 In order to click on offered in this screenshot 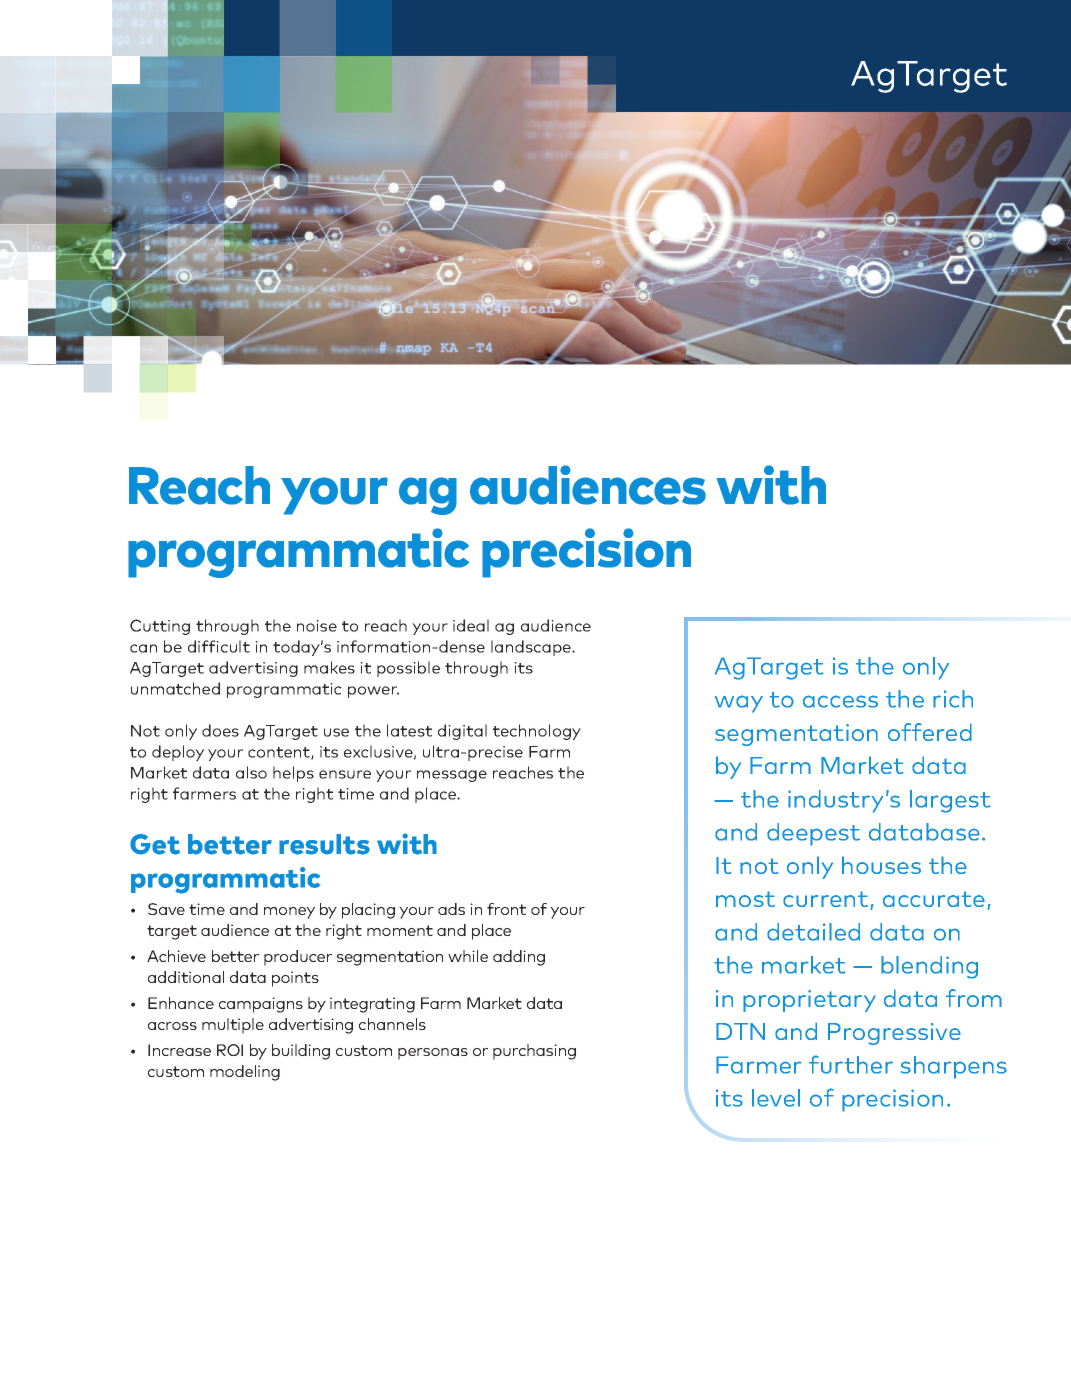, I will do `click(930, 732)`.
